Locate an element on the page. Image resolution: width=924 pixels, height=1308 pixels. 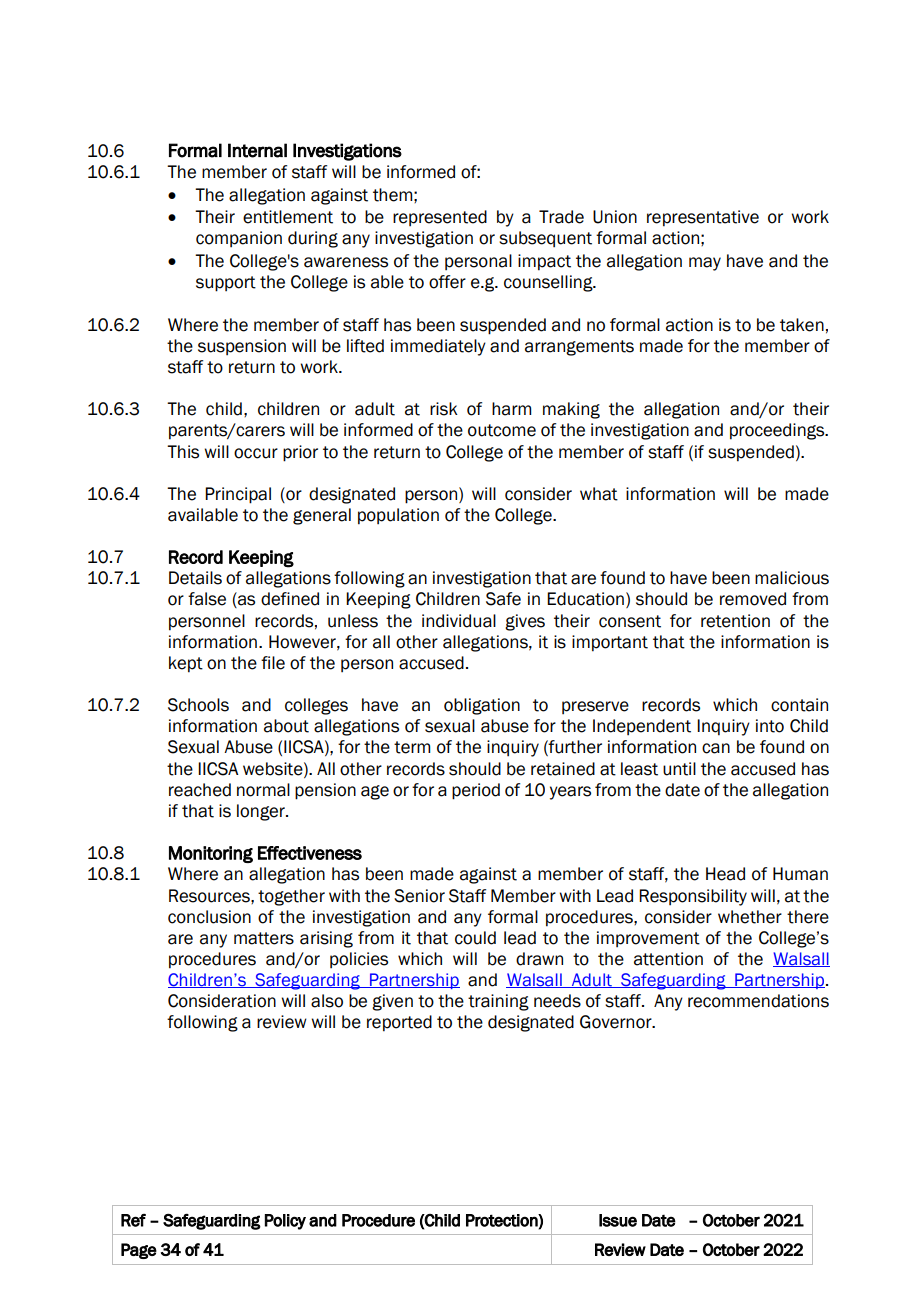
Internal is located at coordinates (257, 150).
